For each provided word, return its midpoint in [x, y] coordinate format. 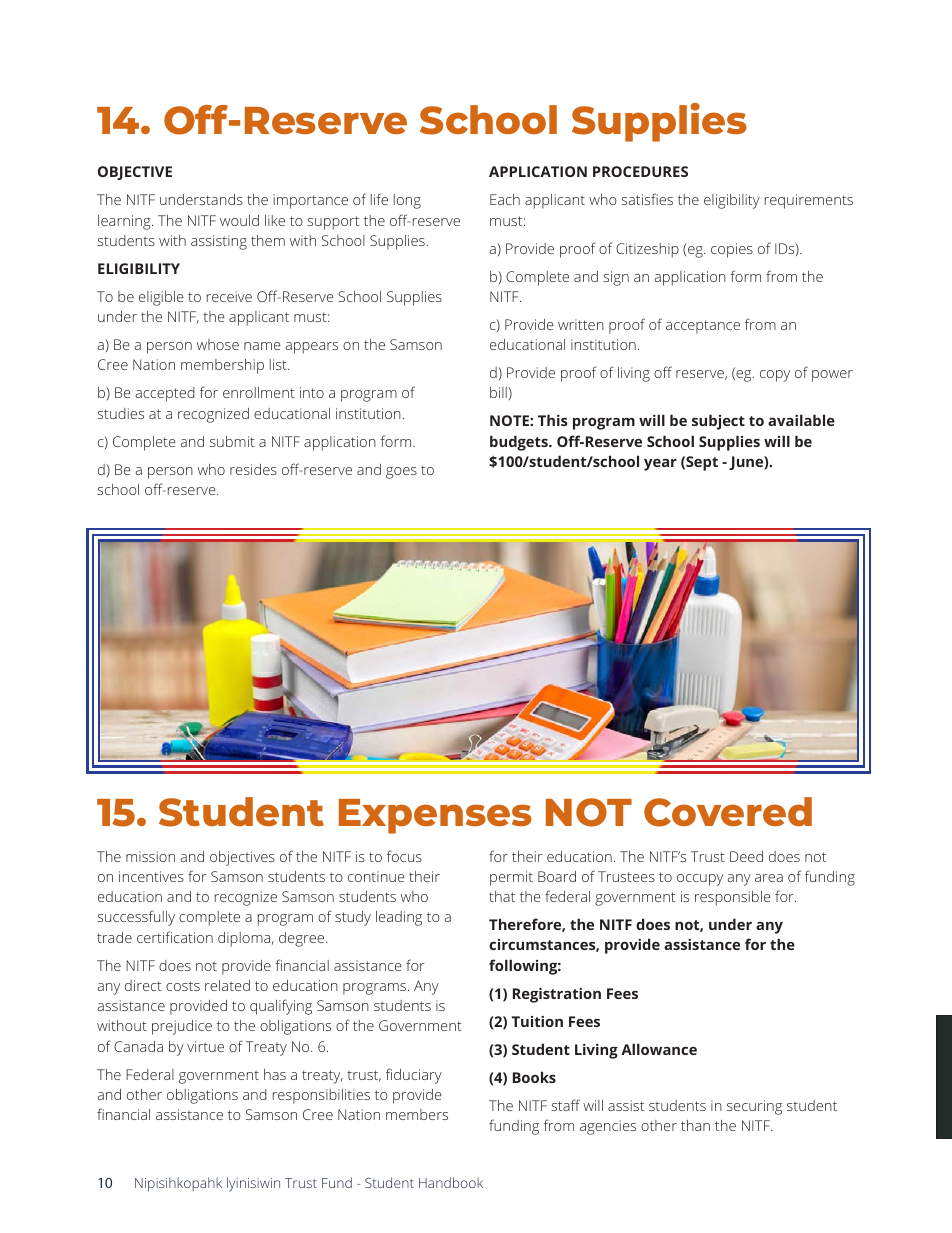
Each [505, 199]
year [660, 465]
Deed [746, 856]
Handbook [451, 1182]
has [275, 1074]
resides [253, 469]
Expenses [435, 816]
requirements [809, 201]
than [695, 1125]
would [239, 220]
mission [150, 856]
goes [401, 473]
